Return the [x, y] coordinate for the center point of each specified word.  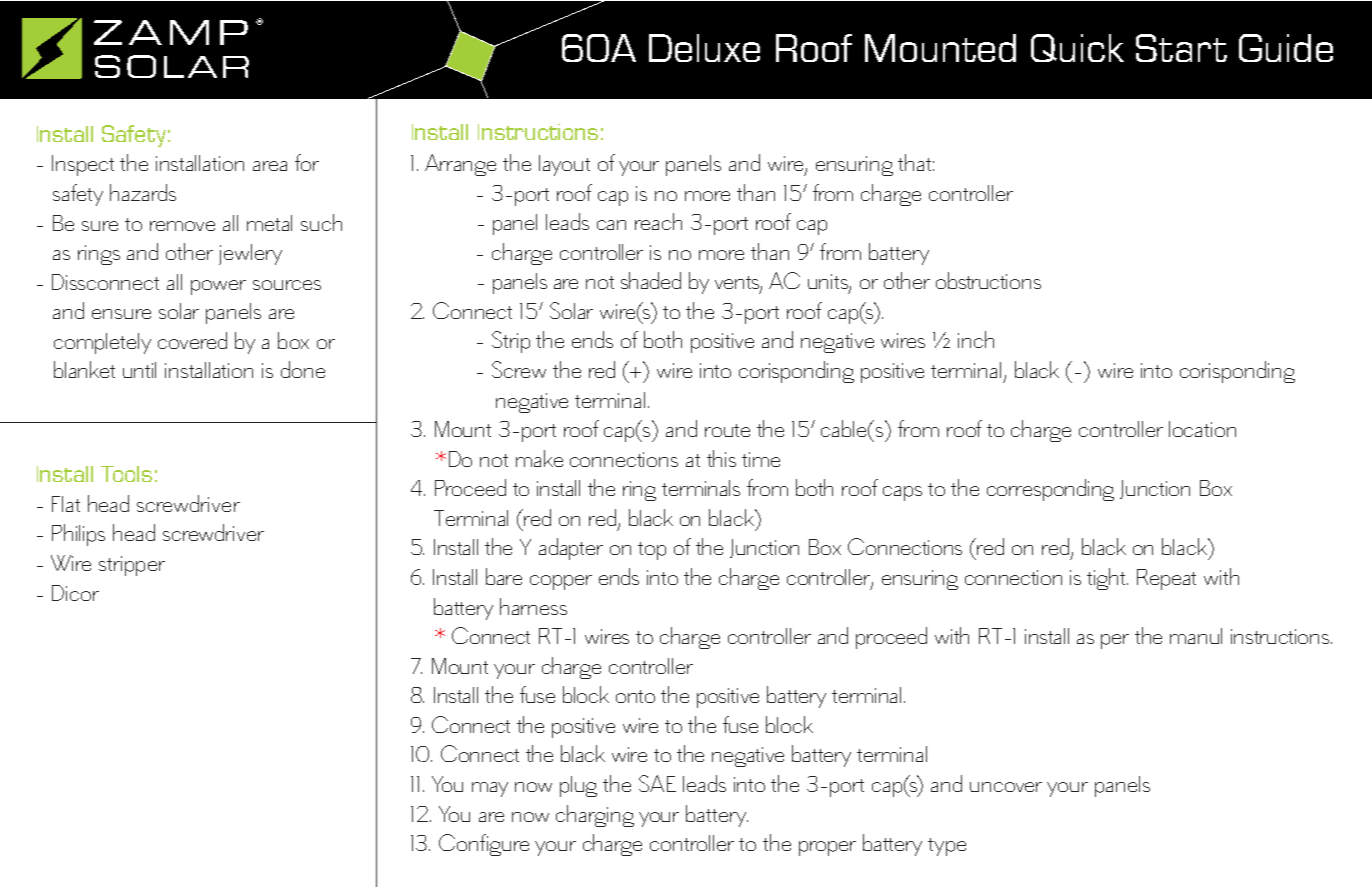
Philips [78, 535]
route [727, 430]
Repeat [1166, 579]
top [652, 551]
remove [182, 226]
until [139, 370]
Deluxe [704, 48]
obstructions [988, 280]
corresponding [1050, 490]
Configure [484, 845]
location [1202, 429]
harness [533, 606]
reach [658, 221]
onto [635, 696]
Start [1181, 48]
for [307, 162]
